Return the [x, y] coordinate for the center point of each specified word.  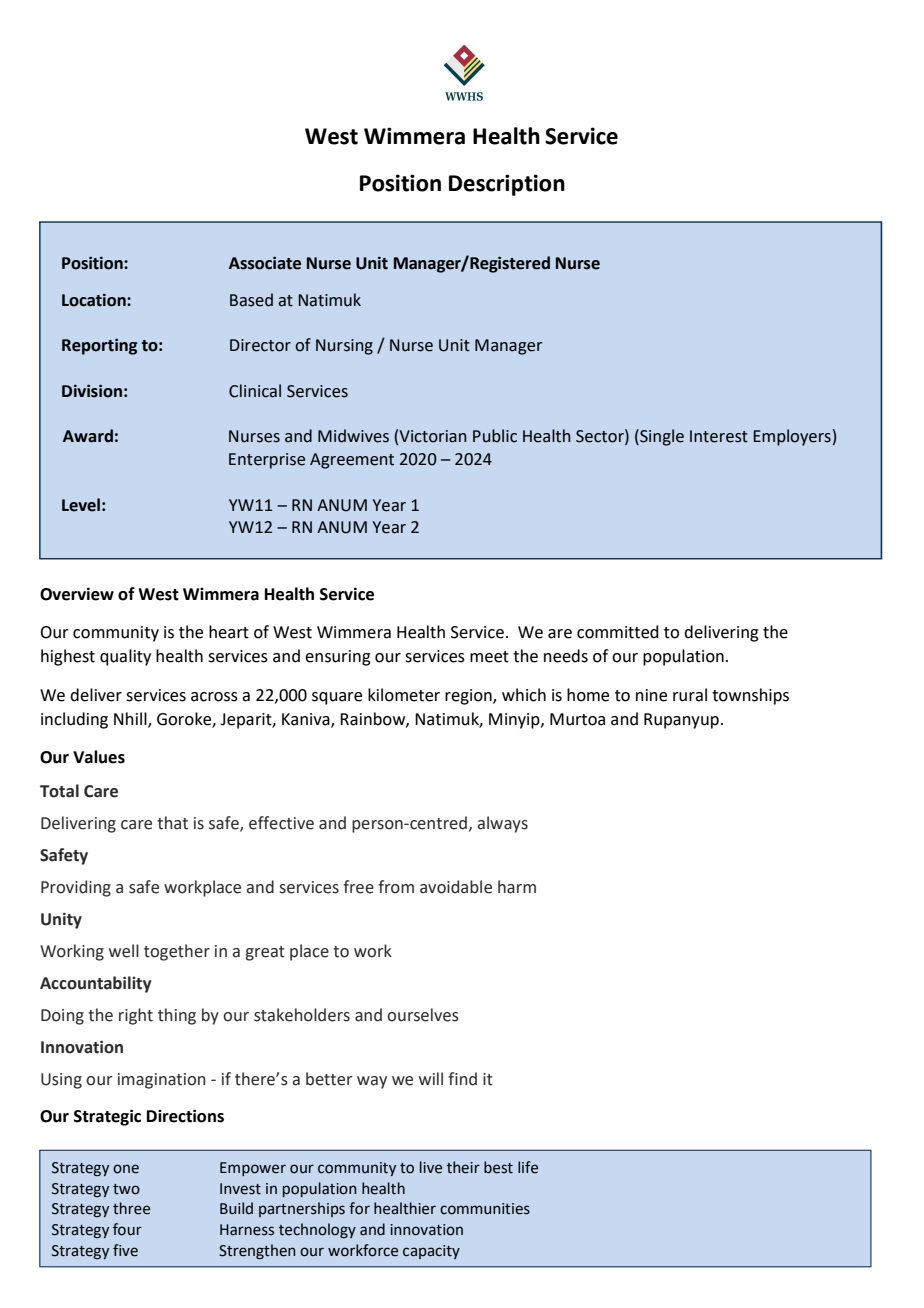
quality [125, 657]
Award [88, 436]
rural [690, 695]
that [172, 823]
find [462, 1079]
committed [618, 632]
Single [661, 437]
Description [507, 185]
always [502, 824]
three [131, 1208]
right [136, 1016]
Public [495, 436]
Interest [719, 436]
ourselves [423, 1015]
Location [95, 300]
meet [489, 657]
